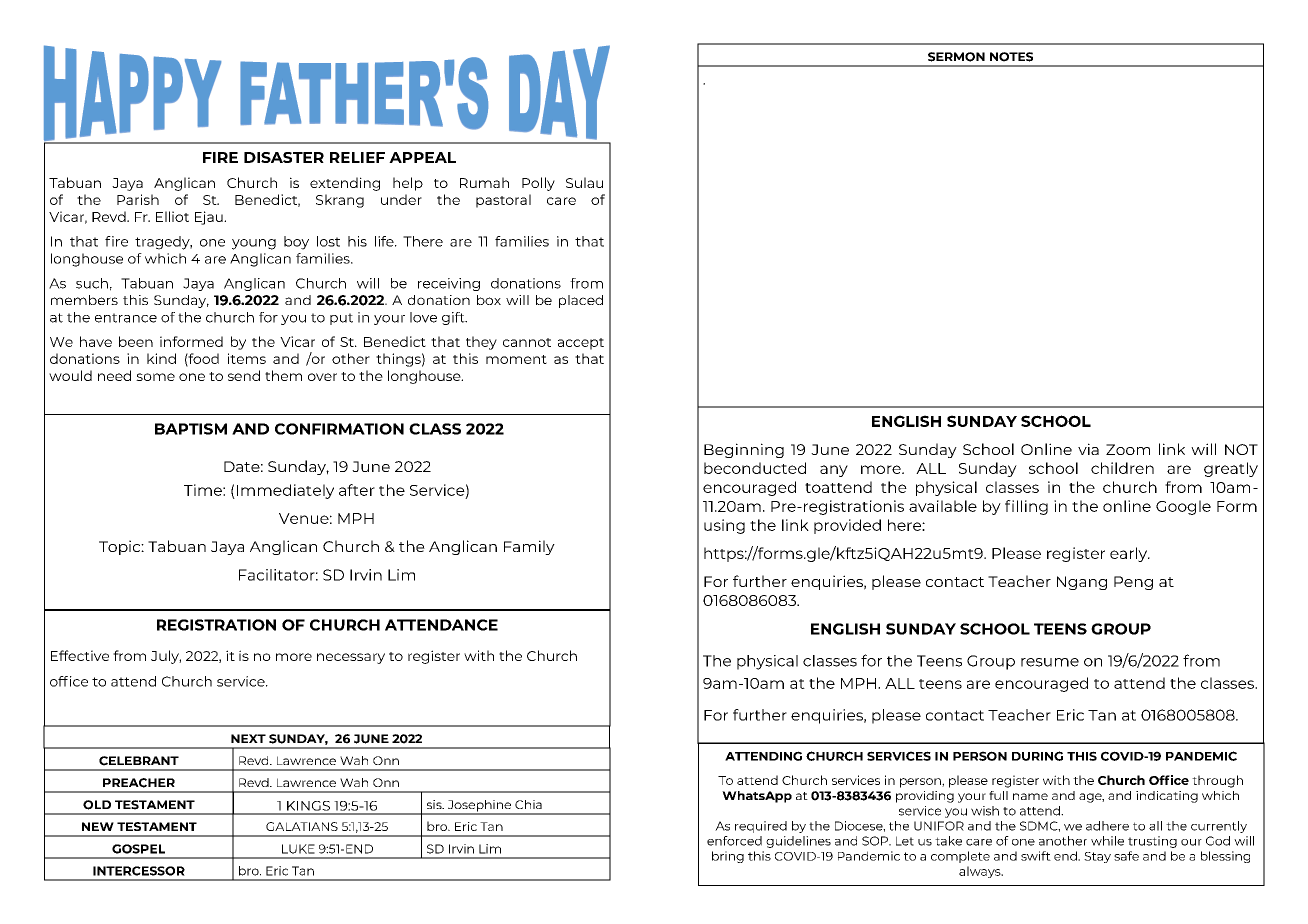  I want to click on GOSPEL, so click(138, 849).
